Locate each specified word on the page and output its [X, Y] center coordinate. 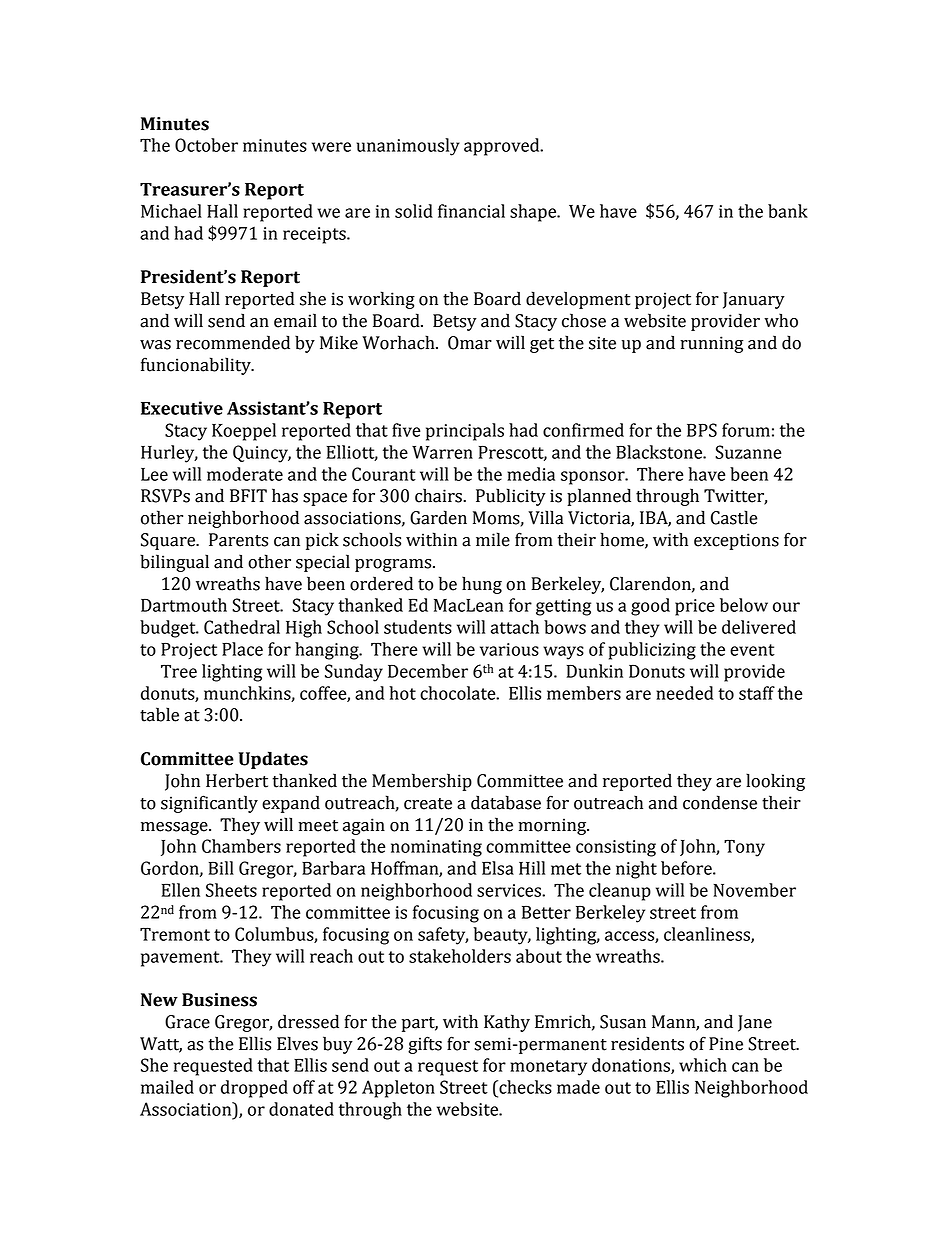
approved [503, 147]
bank [788, 211]
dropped [254, 1089]
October [206, 145]
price [695, 607]
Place [242, 649]
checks [524, 1087]
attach [515, 627]
